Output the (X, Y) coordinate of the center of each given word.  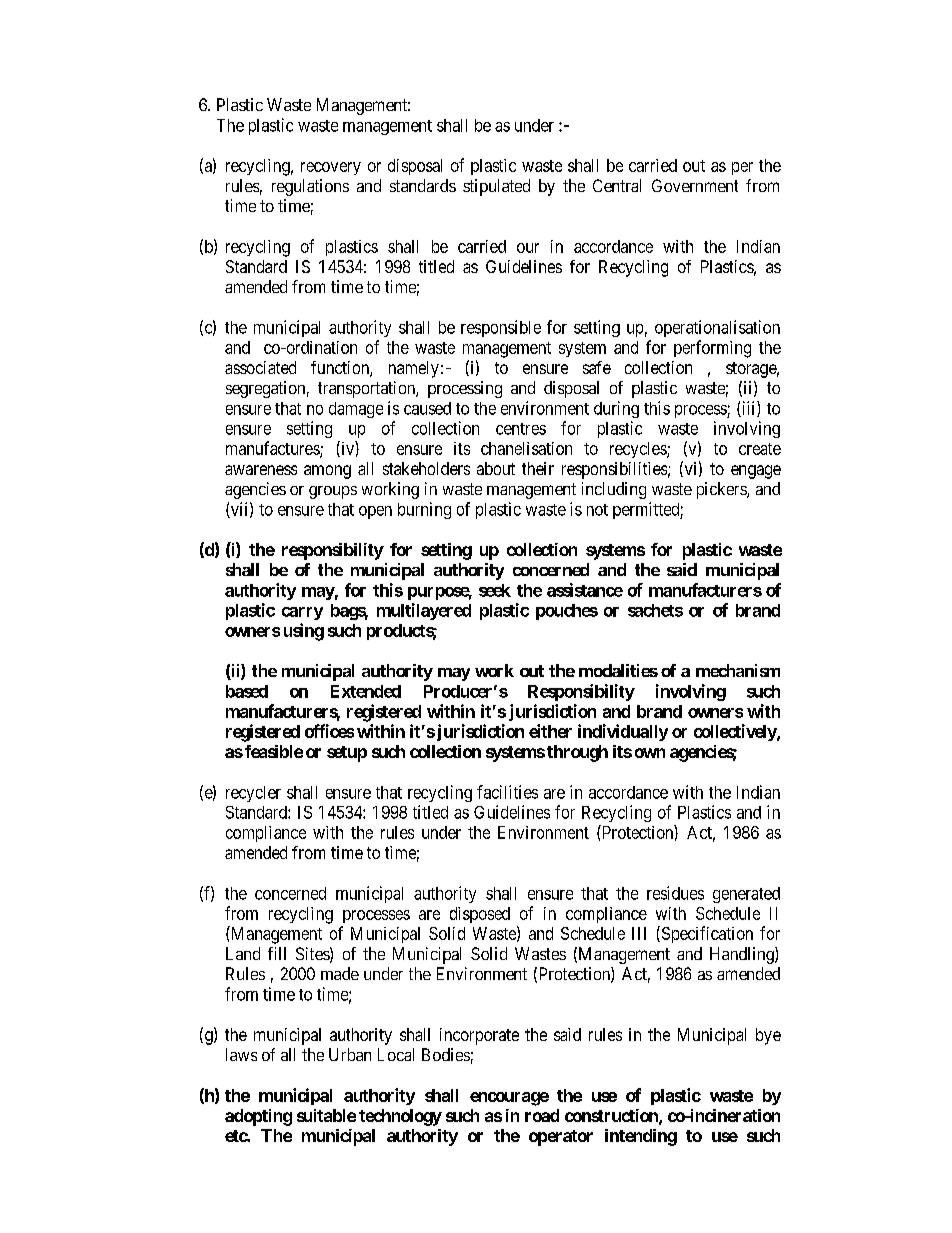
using (304, 632)
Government (695, 185)
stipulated (496, 187)
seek (495, 590)
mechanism (738, 670)
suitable (326, 1115)
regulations (310, 187)
